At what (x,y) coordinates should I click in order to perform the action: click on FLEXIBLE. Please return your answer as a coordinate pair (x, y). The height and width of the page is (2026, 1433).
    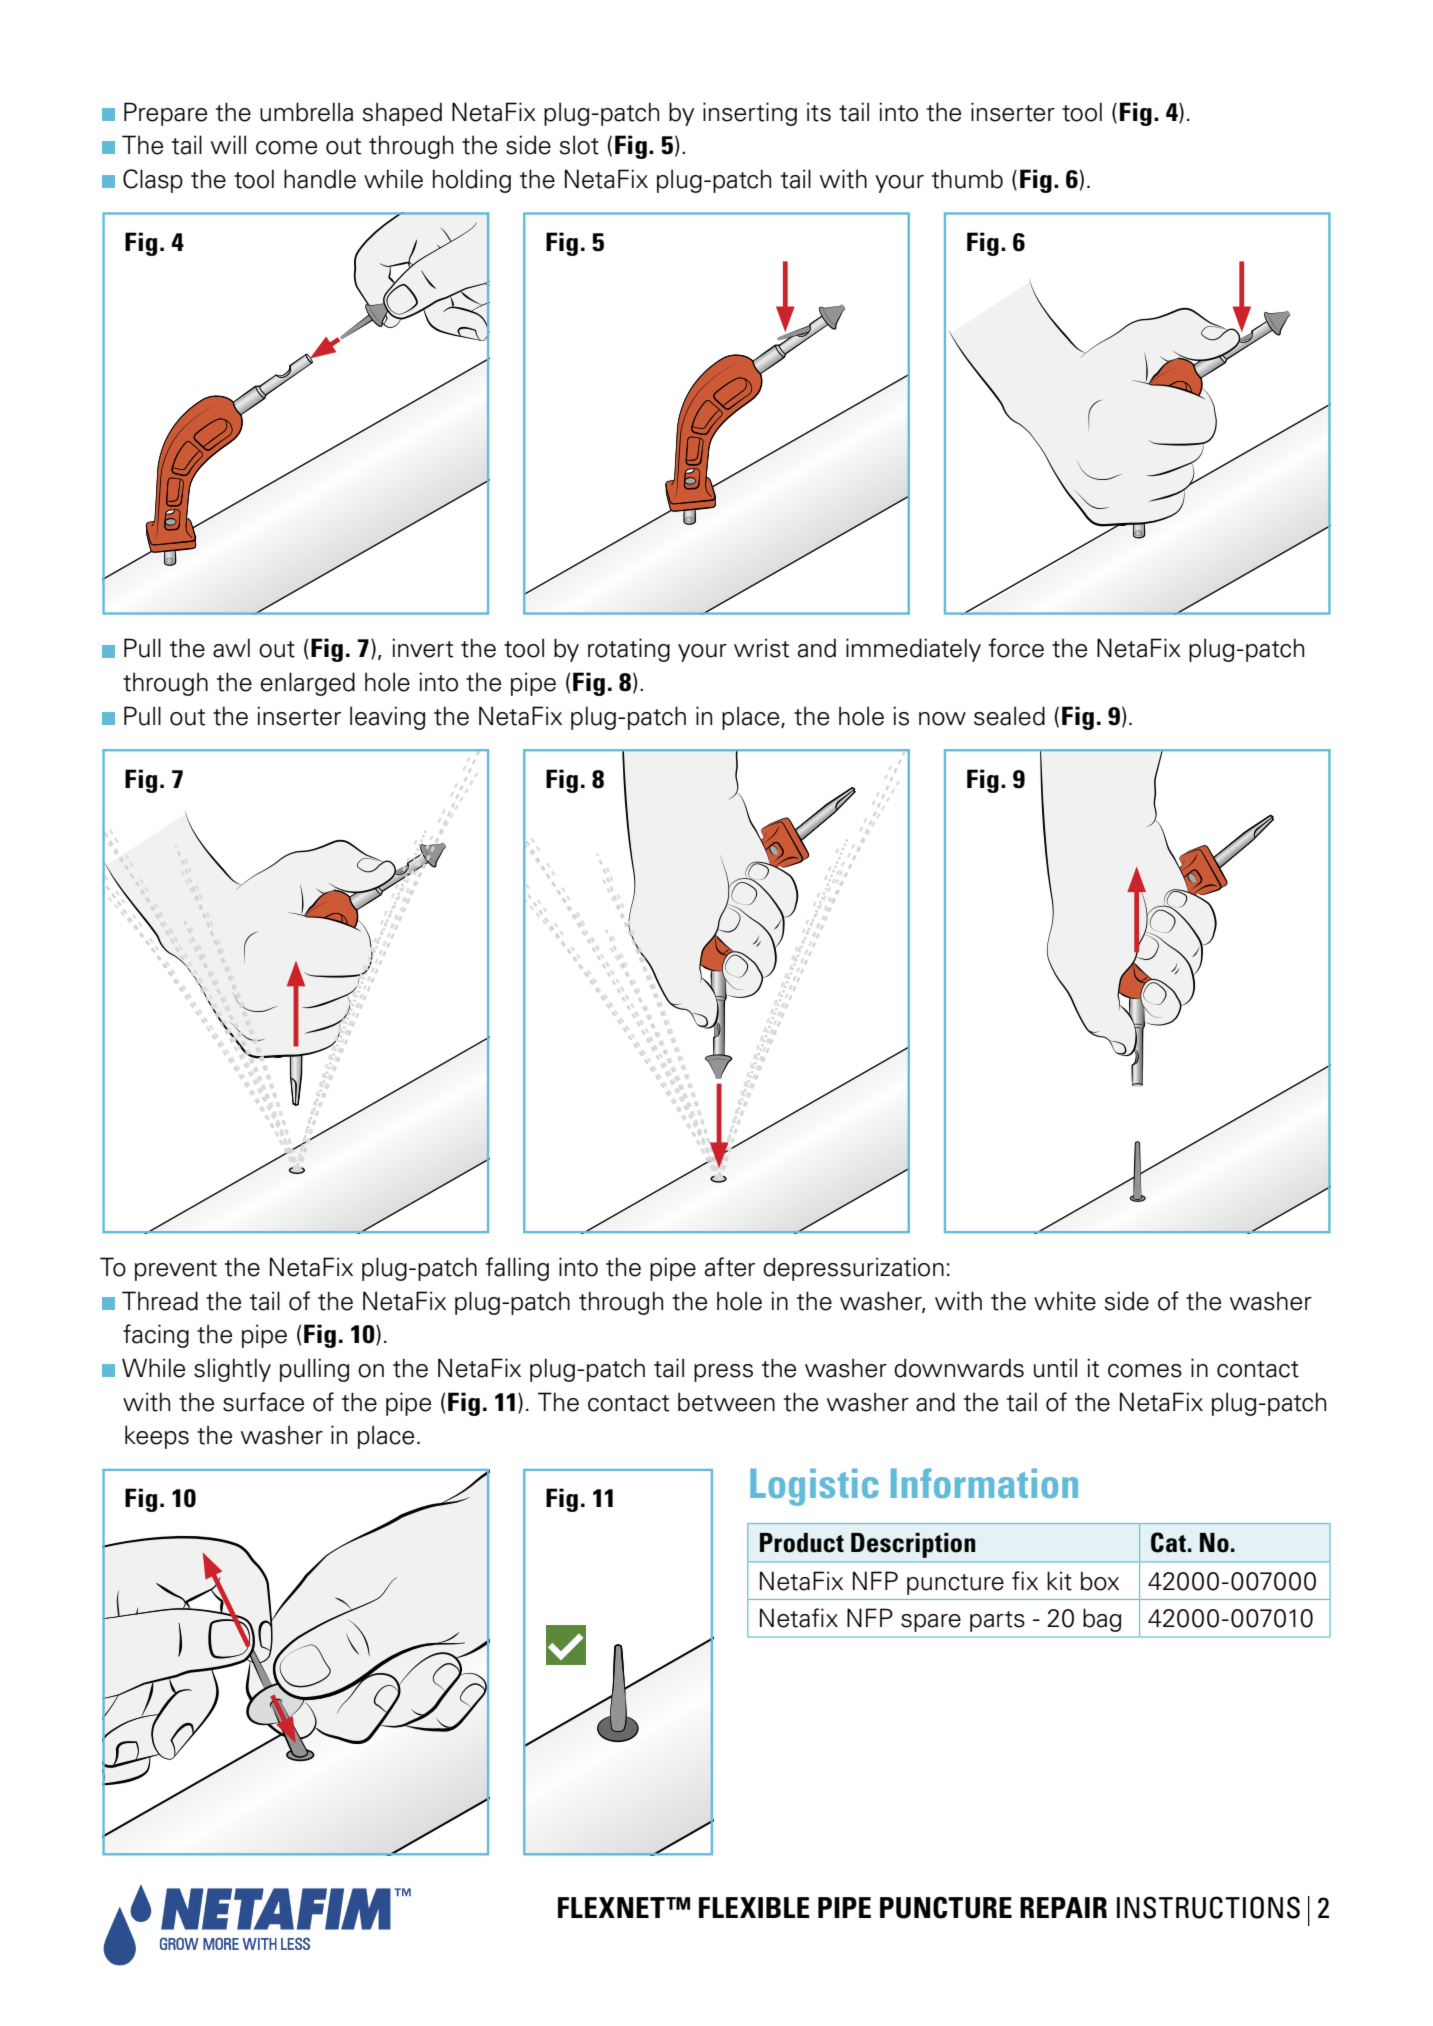
    Looking at the image, I should click on (754, 1907).
